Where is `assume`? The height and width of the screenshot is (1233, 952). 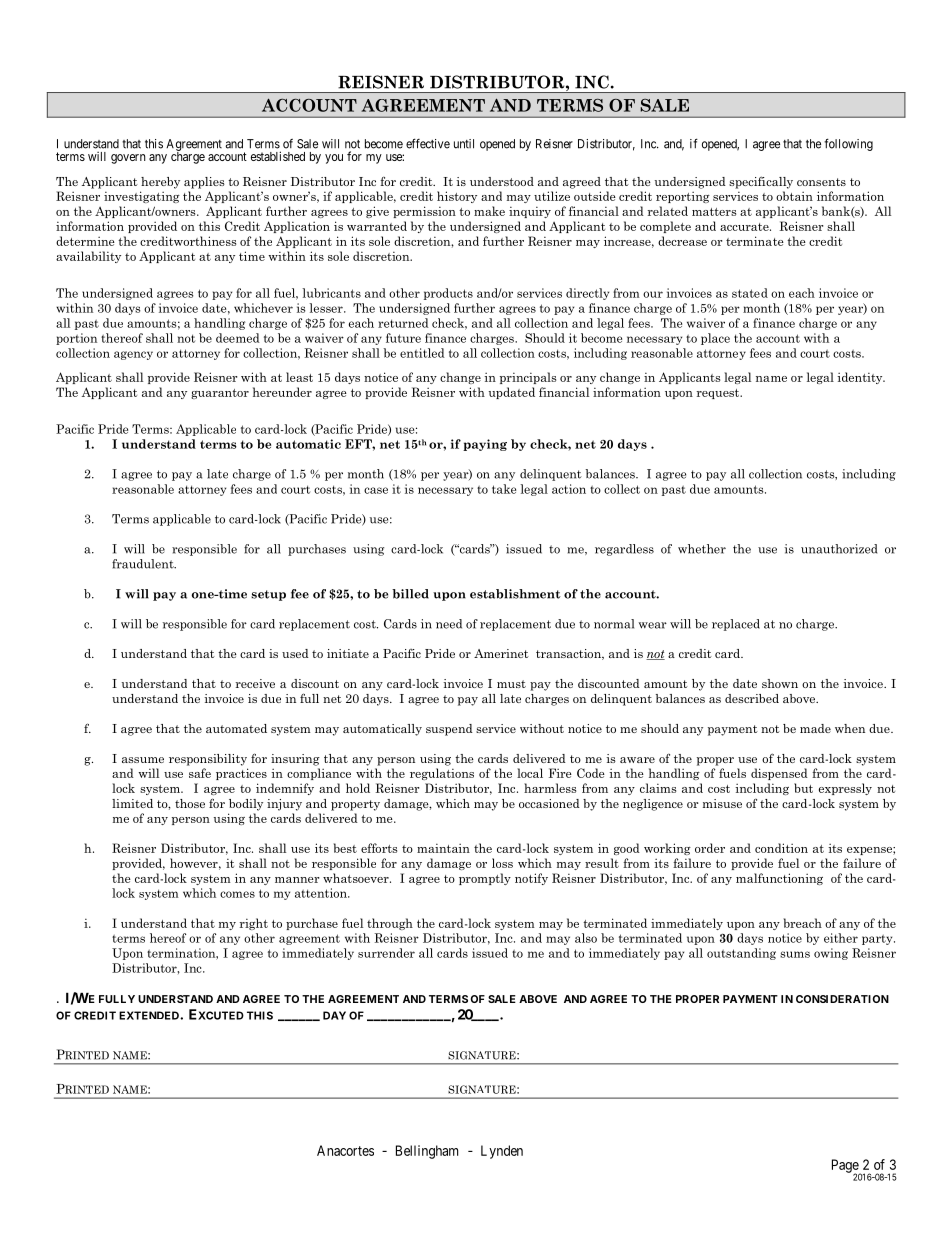
assume is located at coordinates (143, 760).
